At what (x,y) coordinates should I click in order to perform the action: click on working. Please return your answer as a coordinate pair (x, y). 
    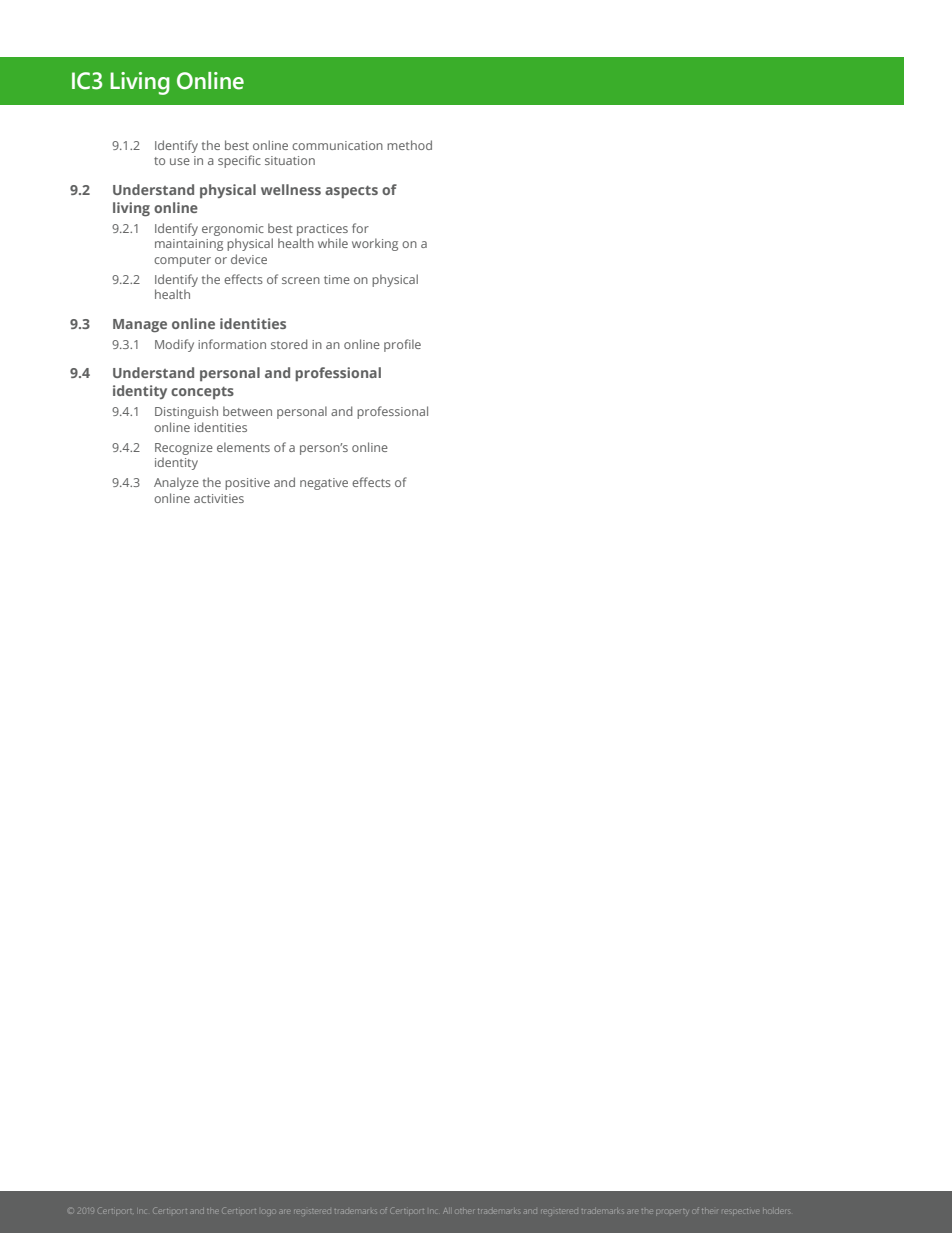
    Looking at the image, I should click on (375, 244).
